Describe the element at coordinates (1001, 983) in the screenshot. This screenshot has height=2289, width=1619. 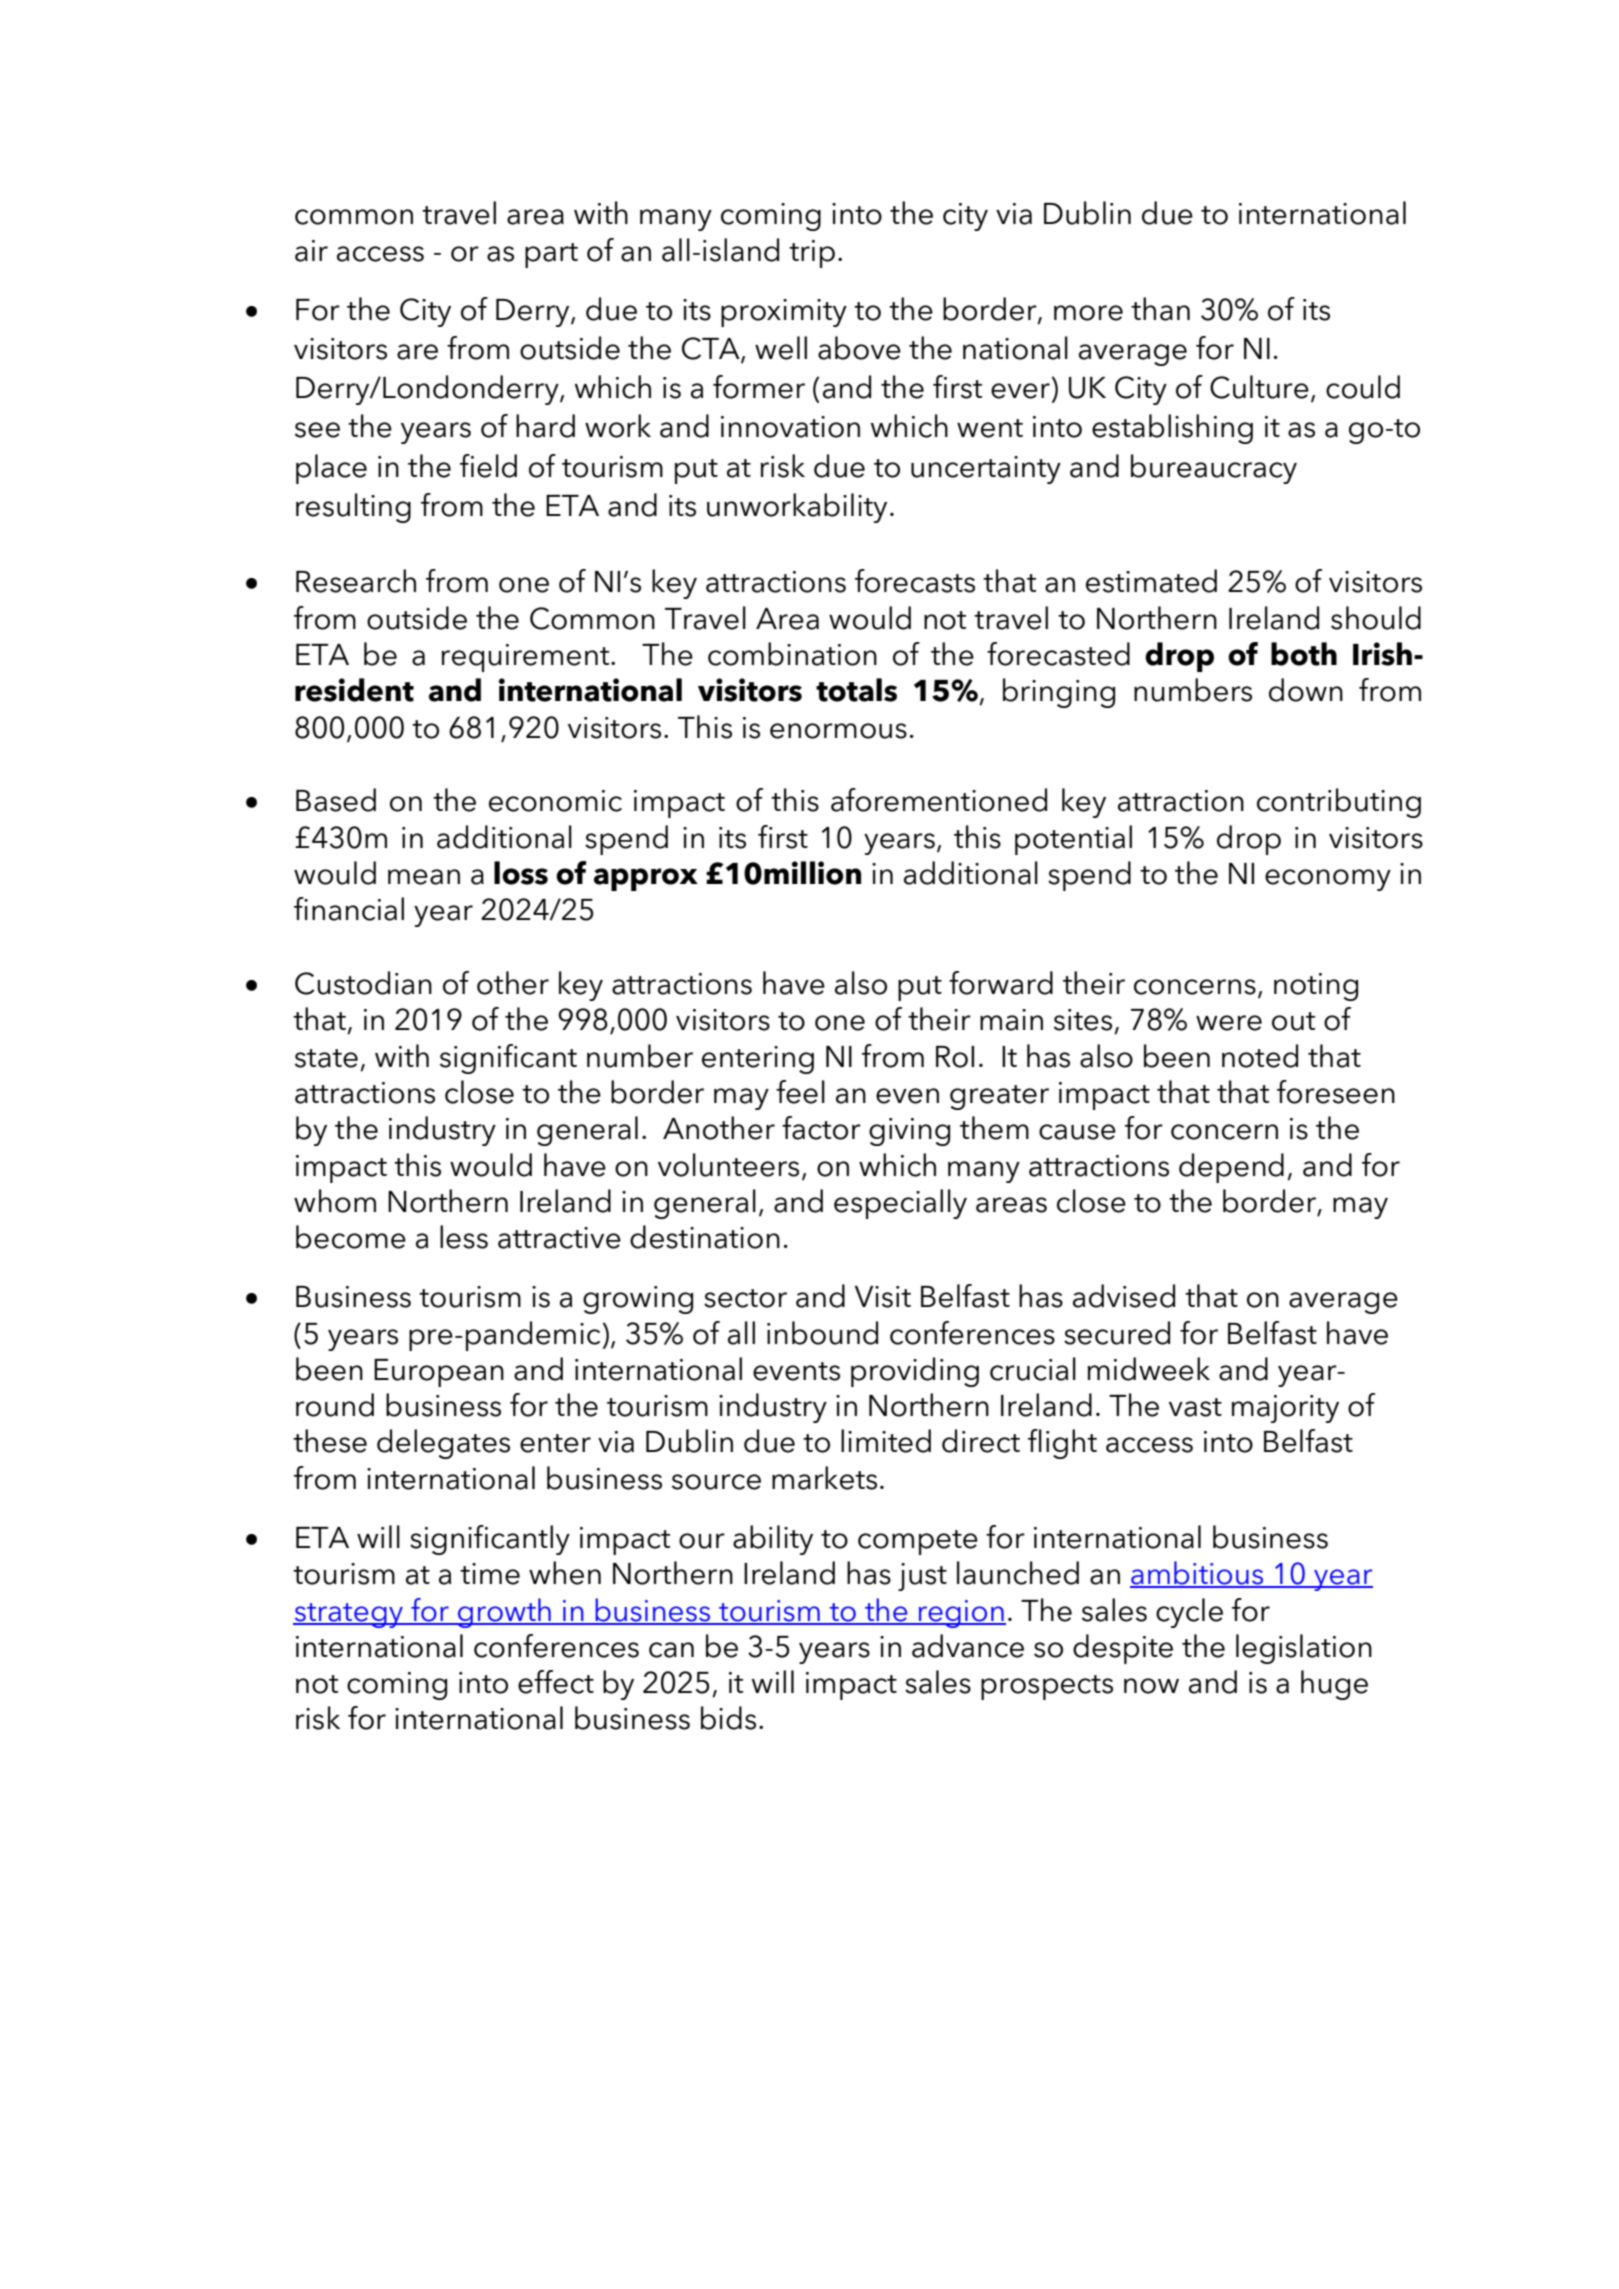
I see `forward` at that location.
